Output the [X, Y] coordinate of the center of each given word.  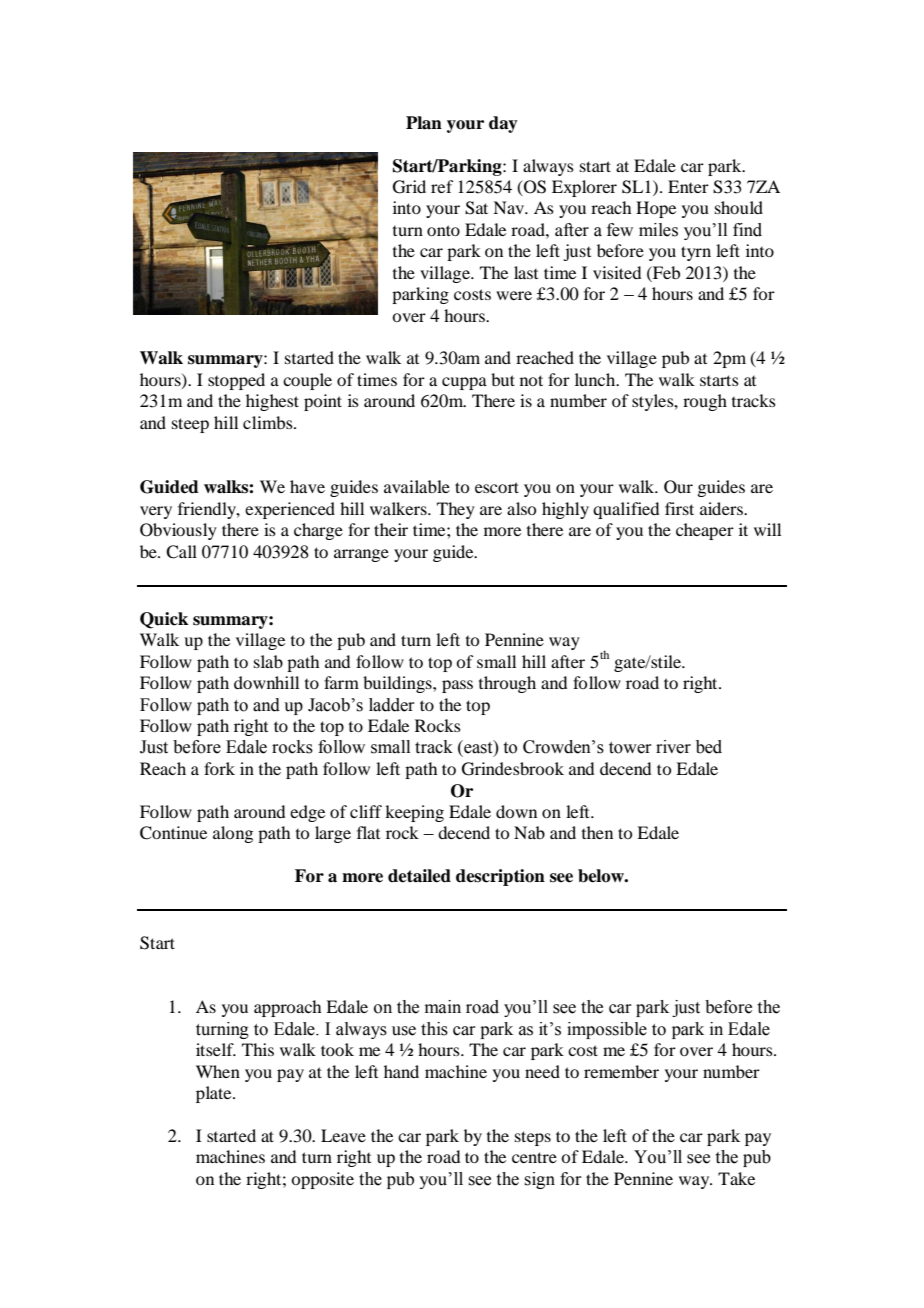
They [456, 510]
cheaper [705, 531]
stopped [236, 381]
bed [709, 747]
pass [457, 686]
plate [215, 1094]
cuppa [464, 383]
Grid [409, 187]
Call [181, 552]
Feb [665, 272]
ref [442, 186]
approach [287, 1008]
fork [219, 768]
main [443, 1007]
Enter [688, 186]
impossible [607, 1030]
